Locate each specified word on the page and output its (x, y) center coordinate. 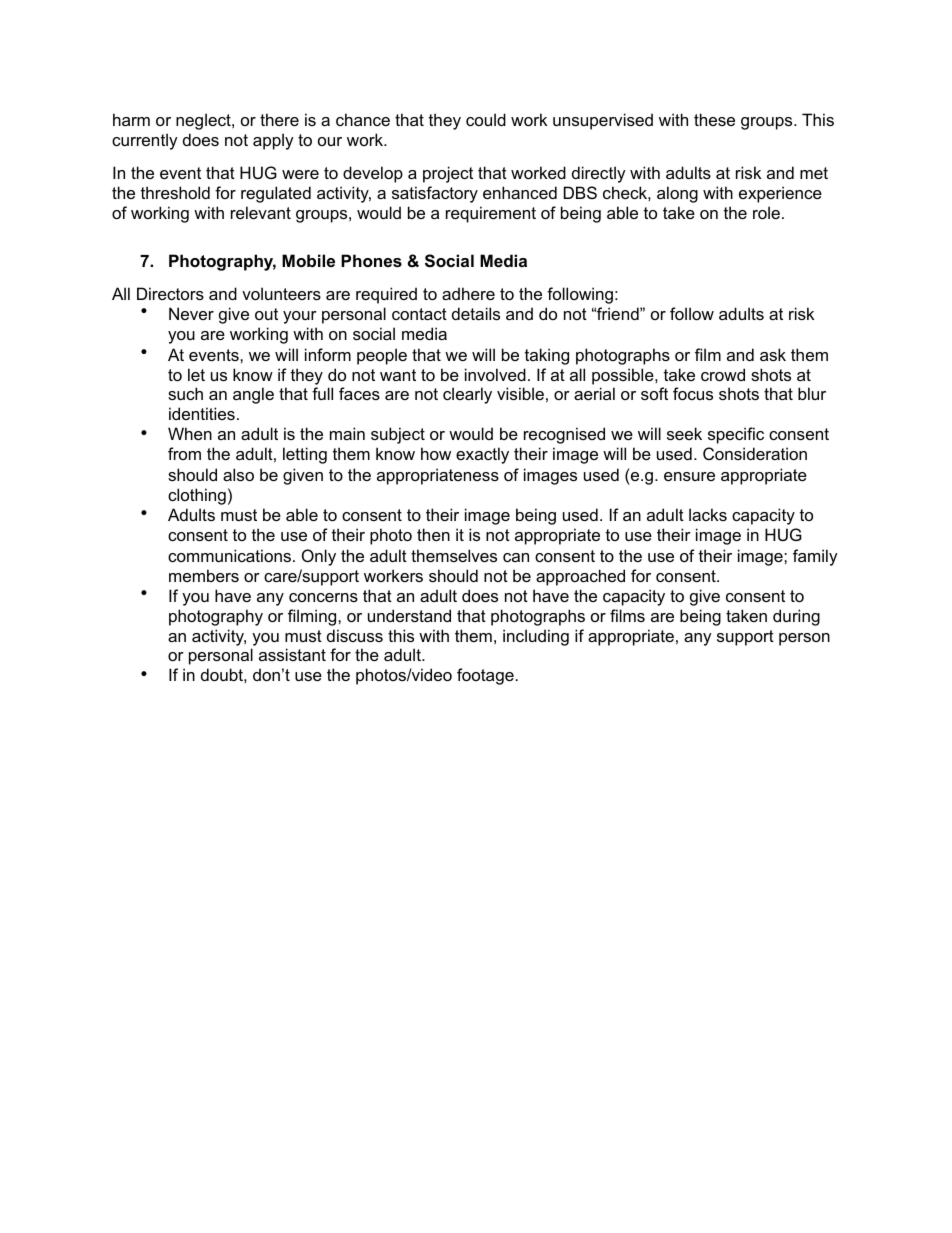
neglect (204, 121)
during (796, 617)
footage (485, 676)
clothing (197, 496)
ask (773, 354)
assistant (292, 654)
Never (191, 313)
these (714, 119)
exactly (482, 455)
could (486, 119)
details (476, 313)
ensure (689, 476)
